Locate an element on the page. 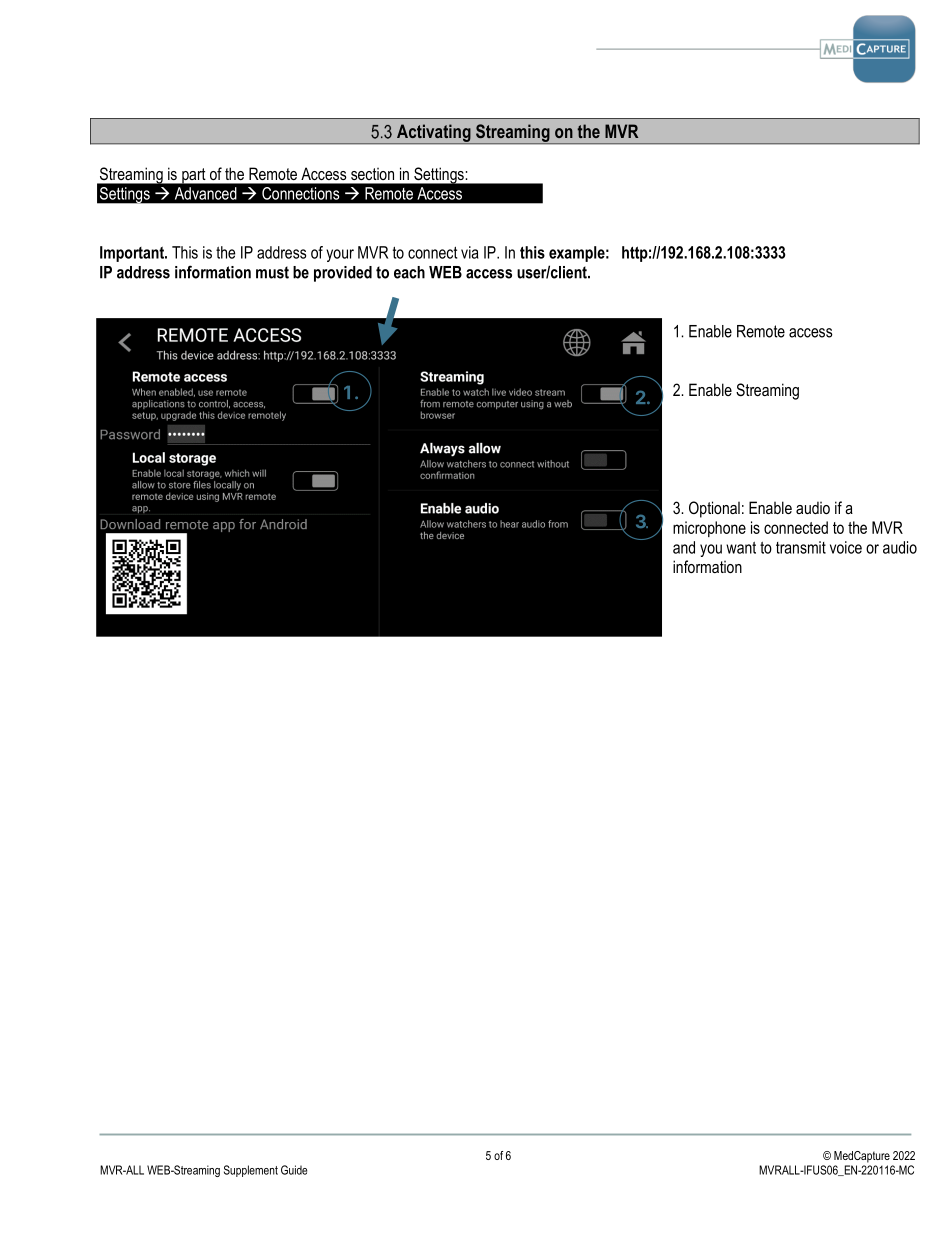  via is located at coordinates (469, 252).
